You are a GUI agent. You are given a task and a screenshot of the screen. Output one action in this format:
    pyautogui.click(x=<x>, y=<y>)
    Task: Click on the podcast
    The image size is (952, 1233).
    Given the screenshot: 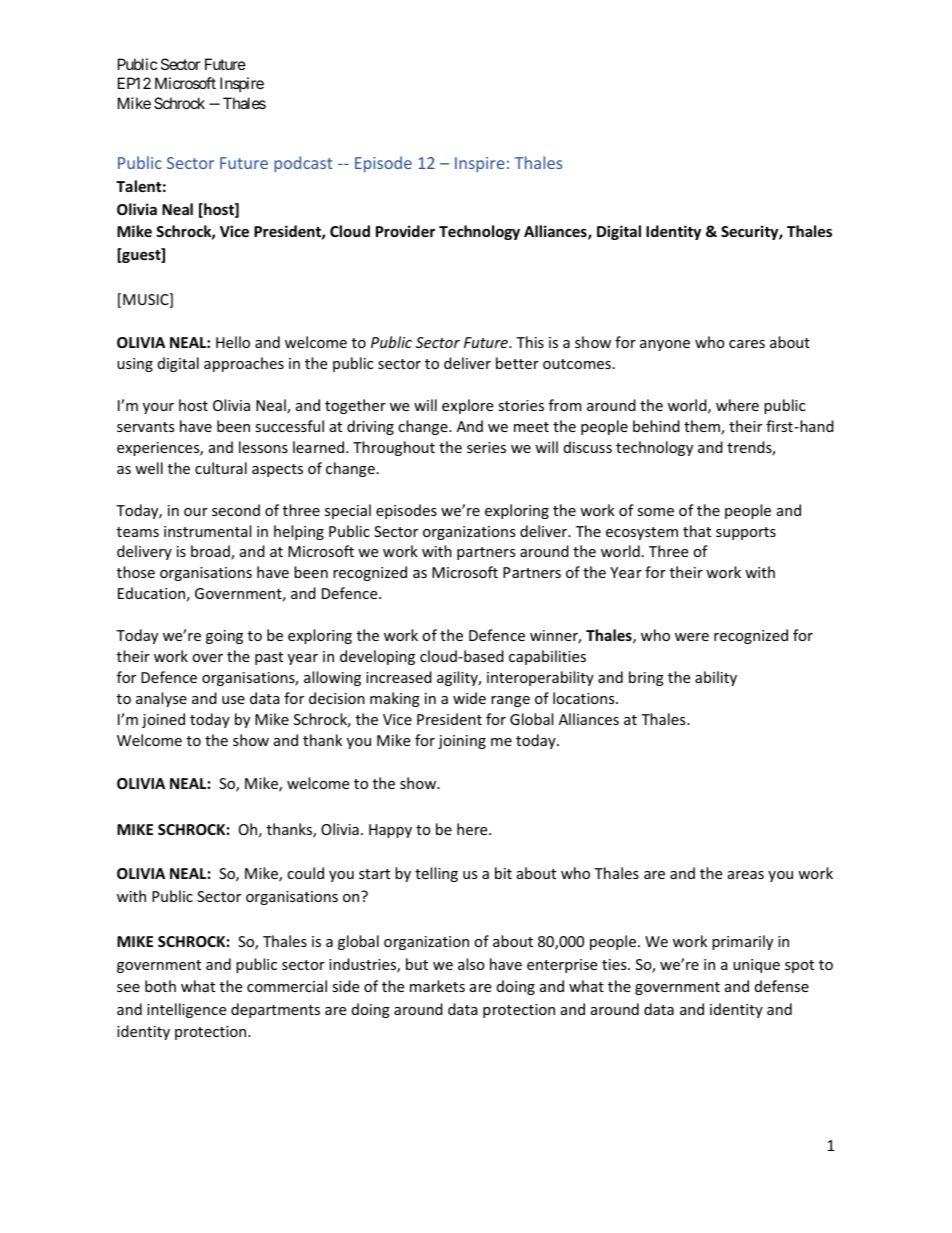 What is the action you would take?
    pyautogui.click(x=303, y=164)
